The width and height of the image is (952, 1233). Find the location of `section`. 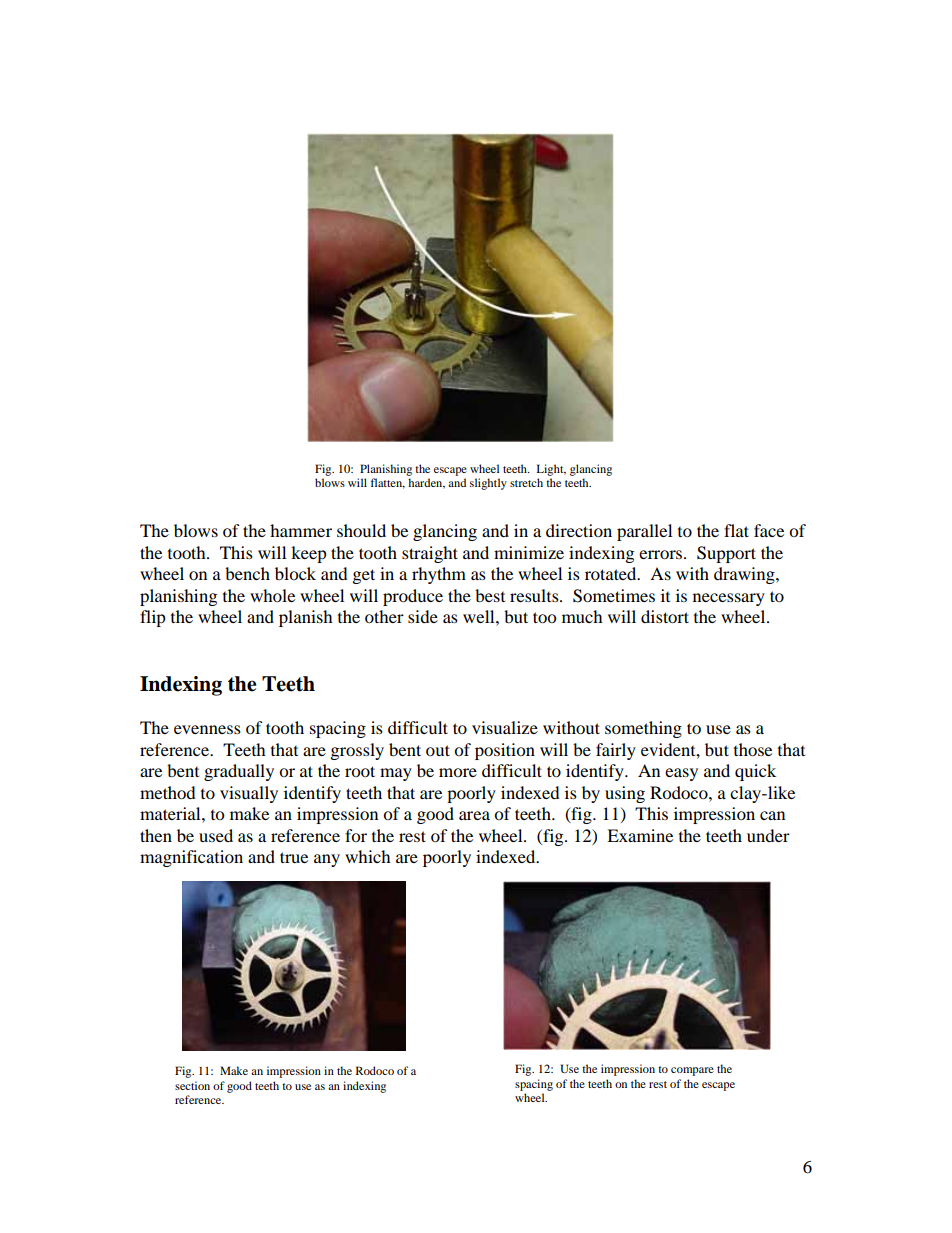

section is located at coordinates (192, 1085).
